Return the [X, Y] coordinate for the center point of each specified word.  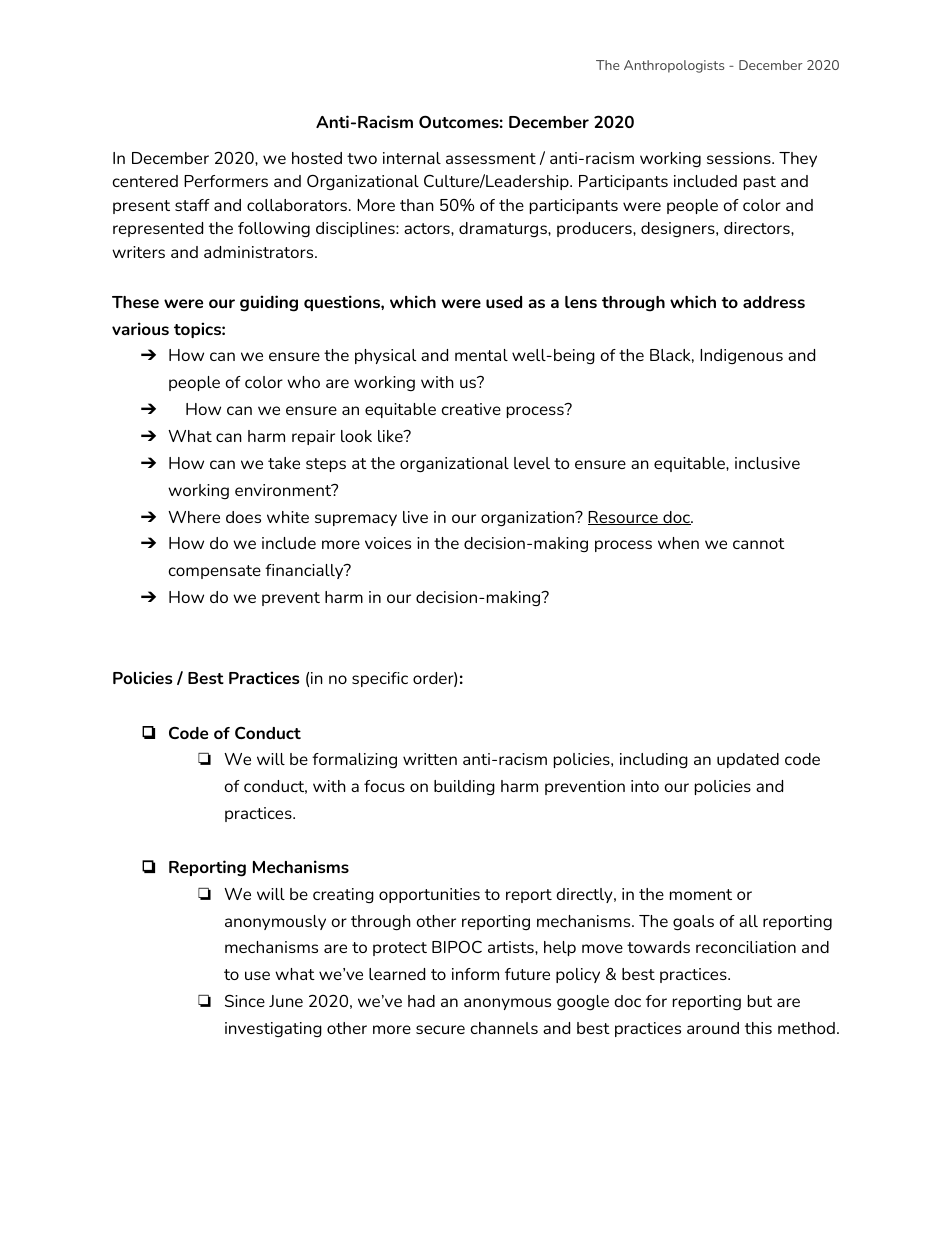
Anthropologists [674, 66]
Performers [226, 181]
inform [475, 974]
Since [245, 1000]
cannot [759, 543]
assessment [491, 158]
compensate [214, 572]
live [415, 517]
